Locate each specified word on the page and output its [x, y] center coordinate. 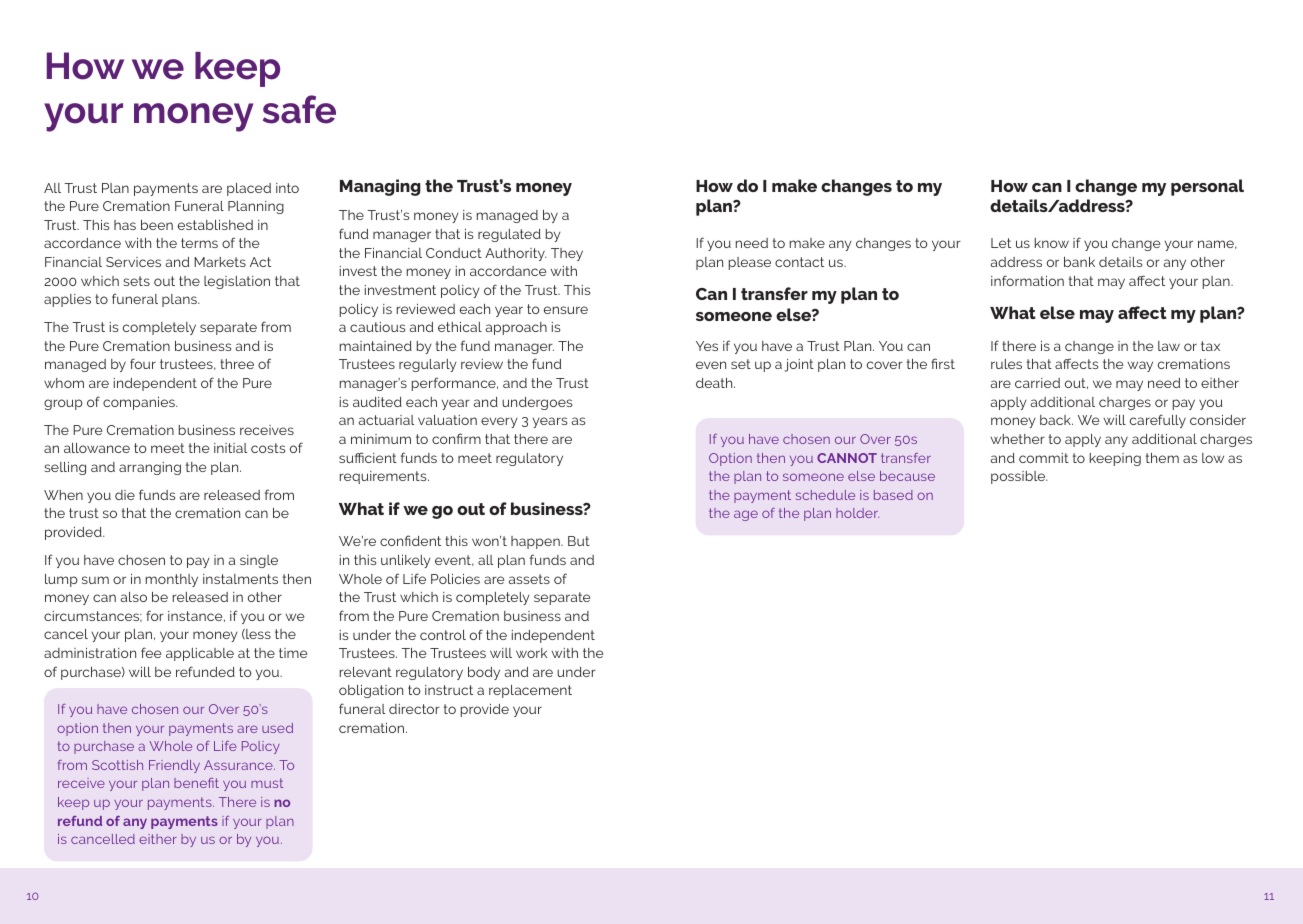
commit [1044, 458]
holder [857, 513]
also [134, 597]
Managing [380, 187]
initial [230, 448]
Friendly [174, 766]
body [484, 673]
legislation [237, 282]
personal [1207, 187]
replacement [530, 691]
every [499, 422]
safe [299, 109]
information [1027, 280]
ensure [566, 310]
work [531, 653]
